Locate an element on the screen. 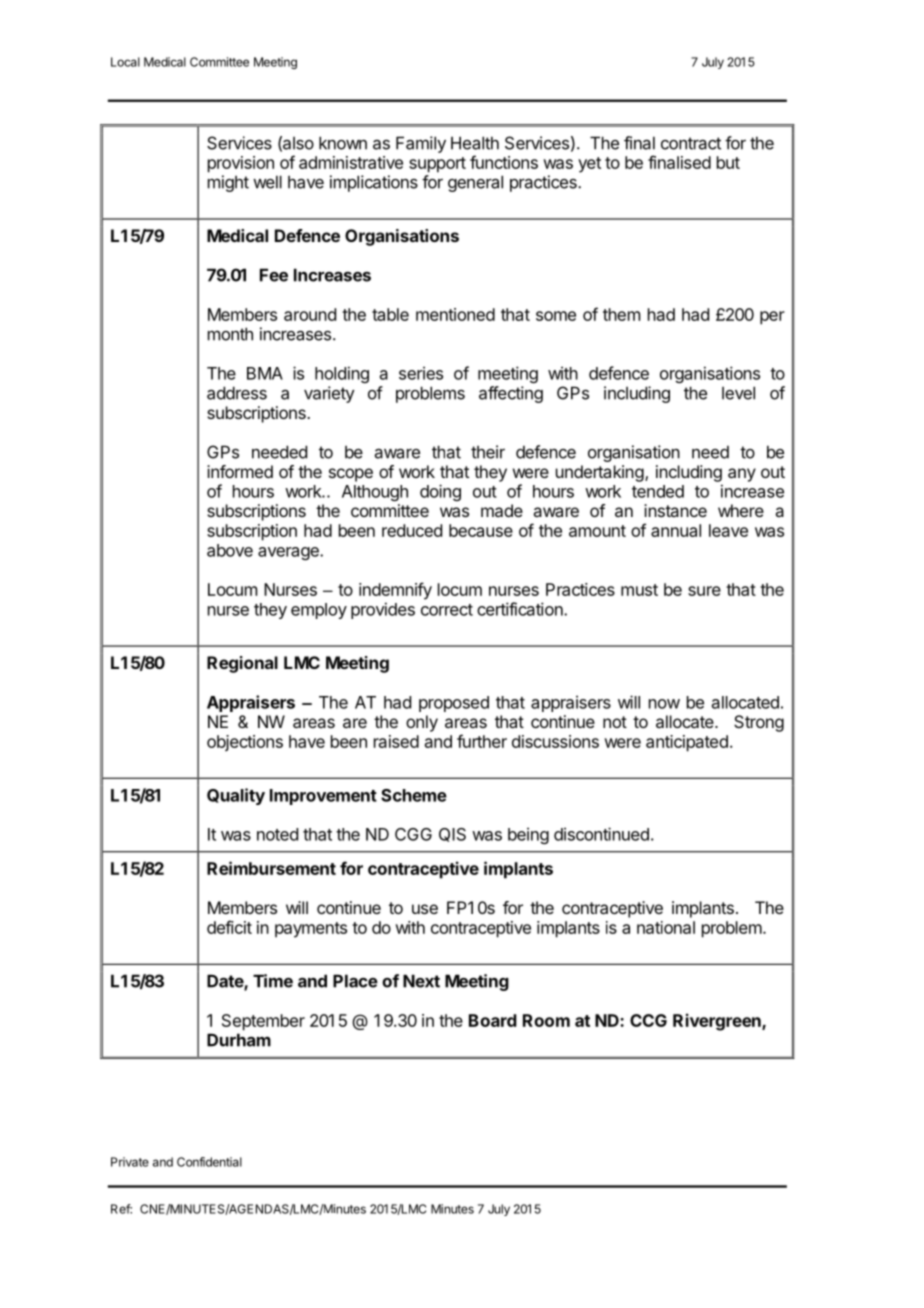 The height and width of the screenshot is (1308, 924). Quality is located at coordinates (236, 796).
